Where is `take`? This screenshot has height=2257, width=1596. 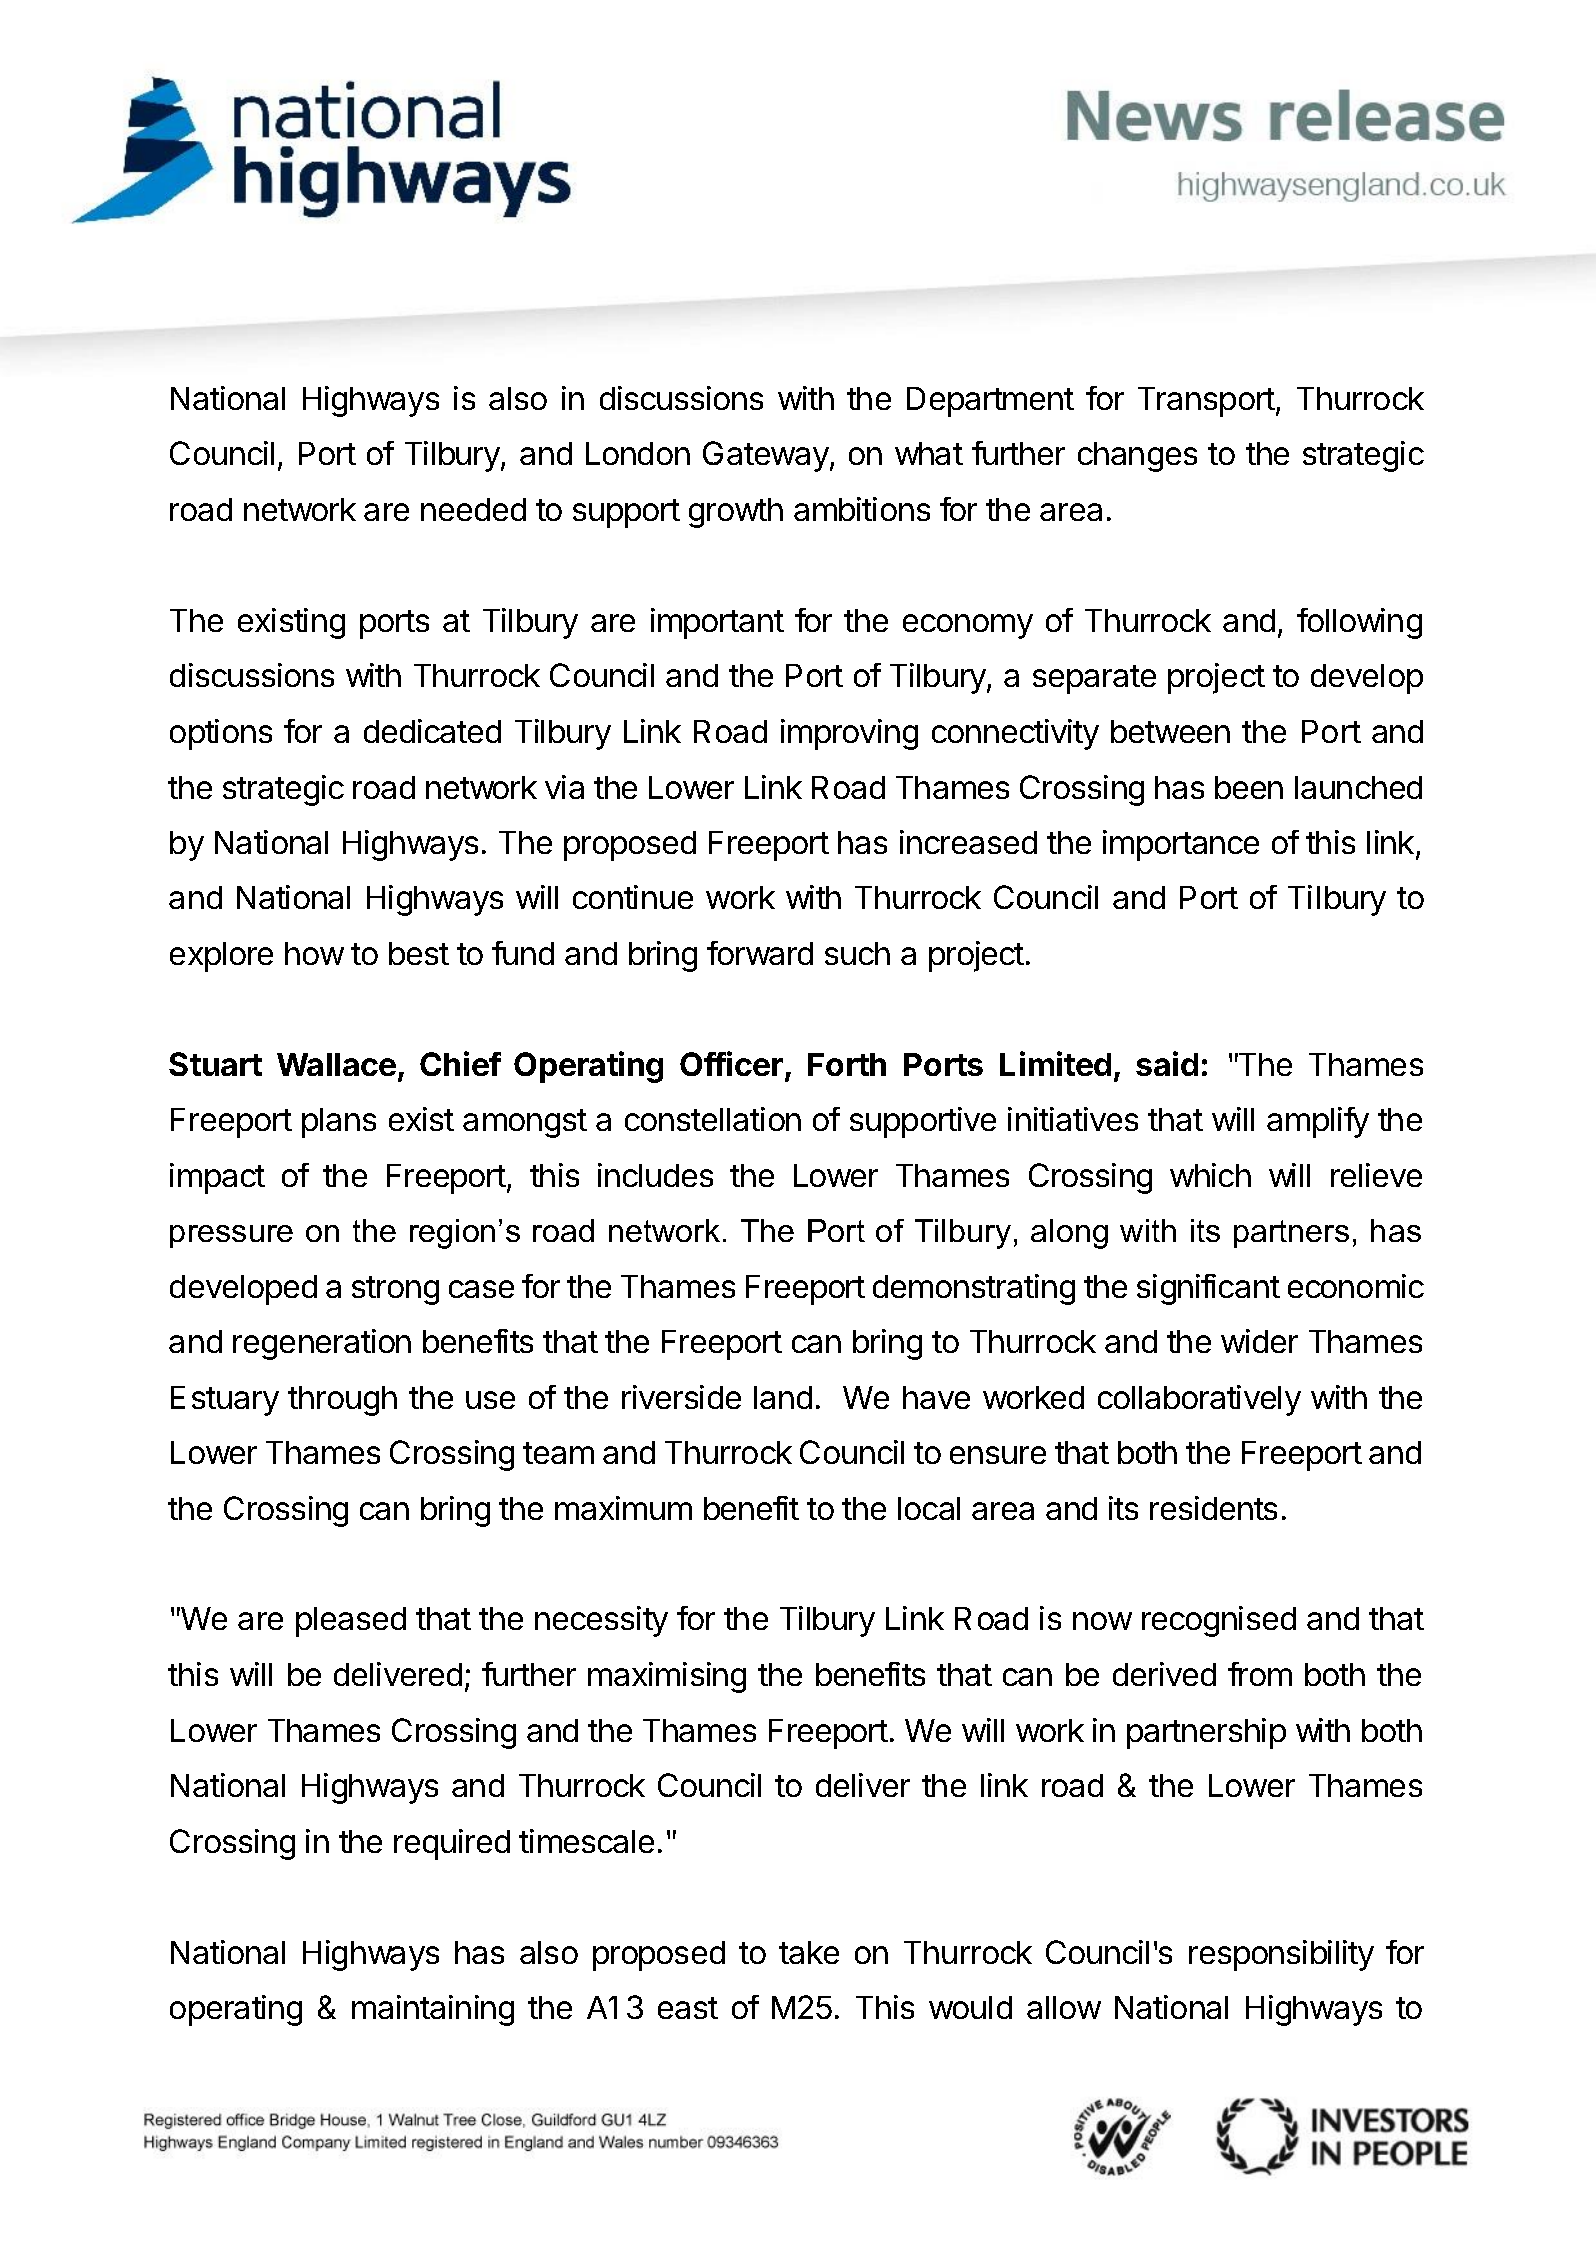 take is located at coordinates (809, 1952).
